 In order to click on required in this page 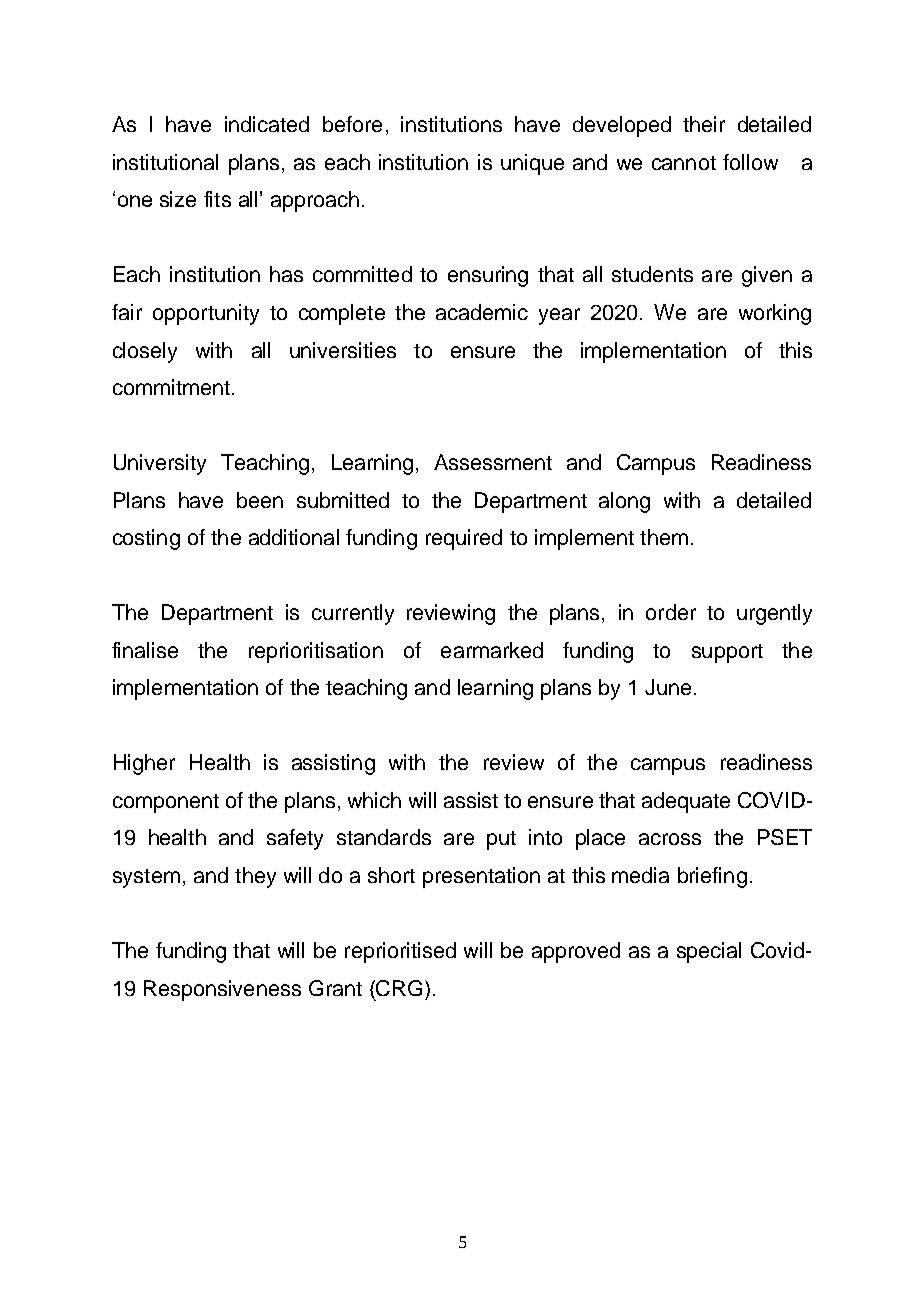, I will do `click(464, 539)`.
